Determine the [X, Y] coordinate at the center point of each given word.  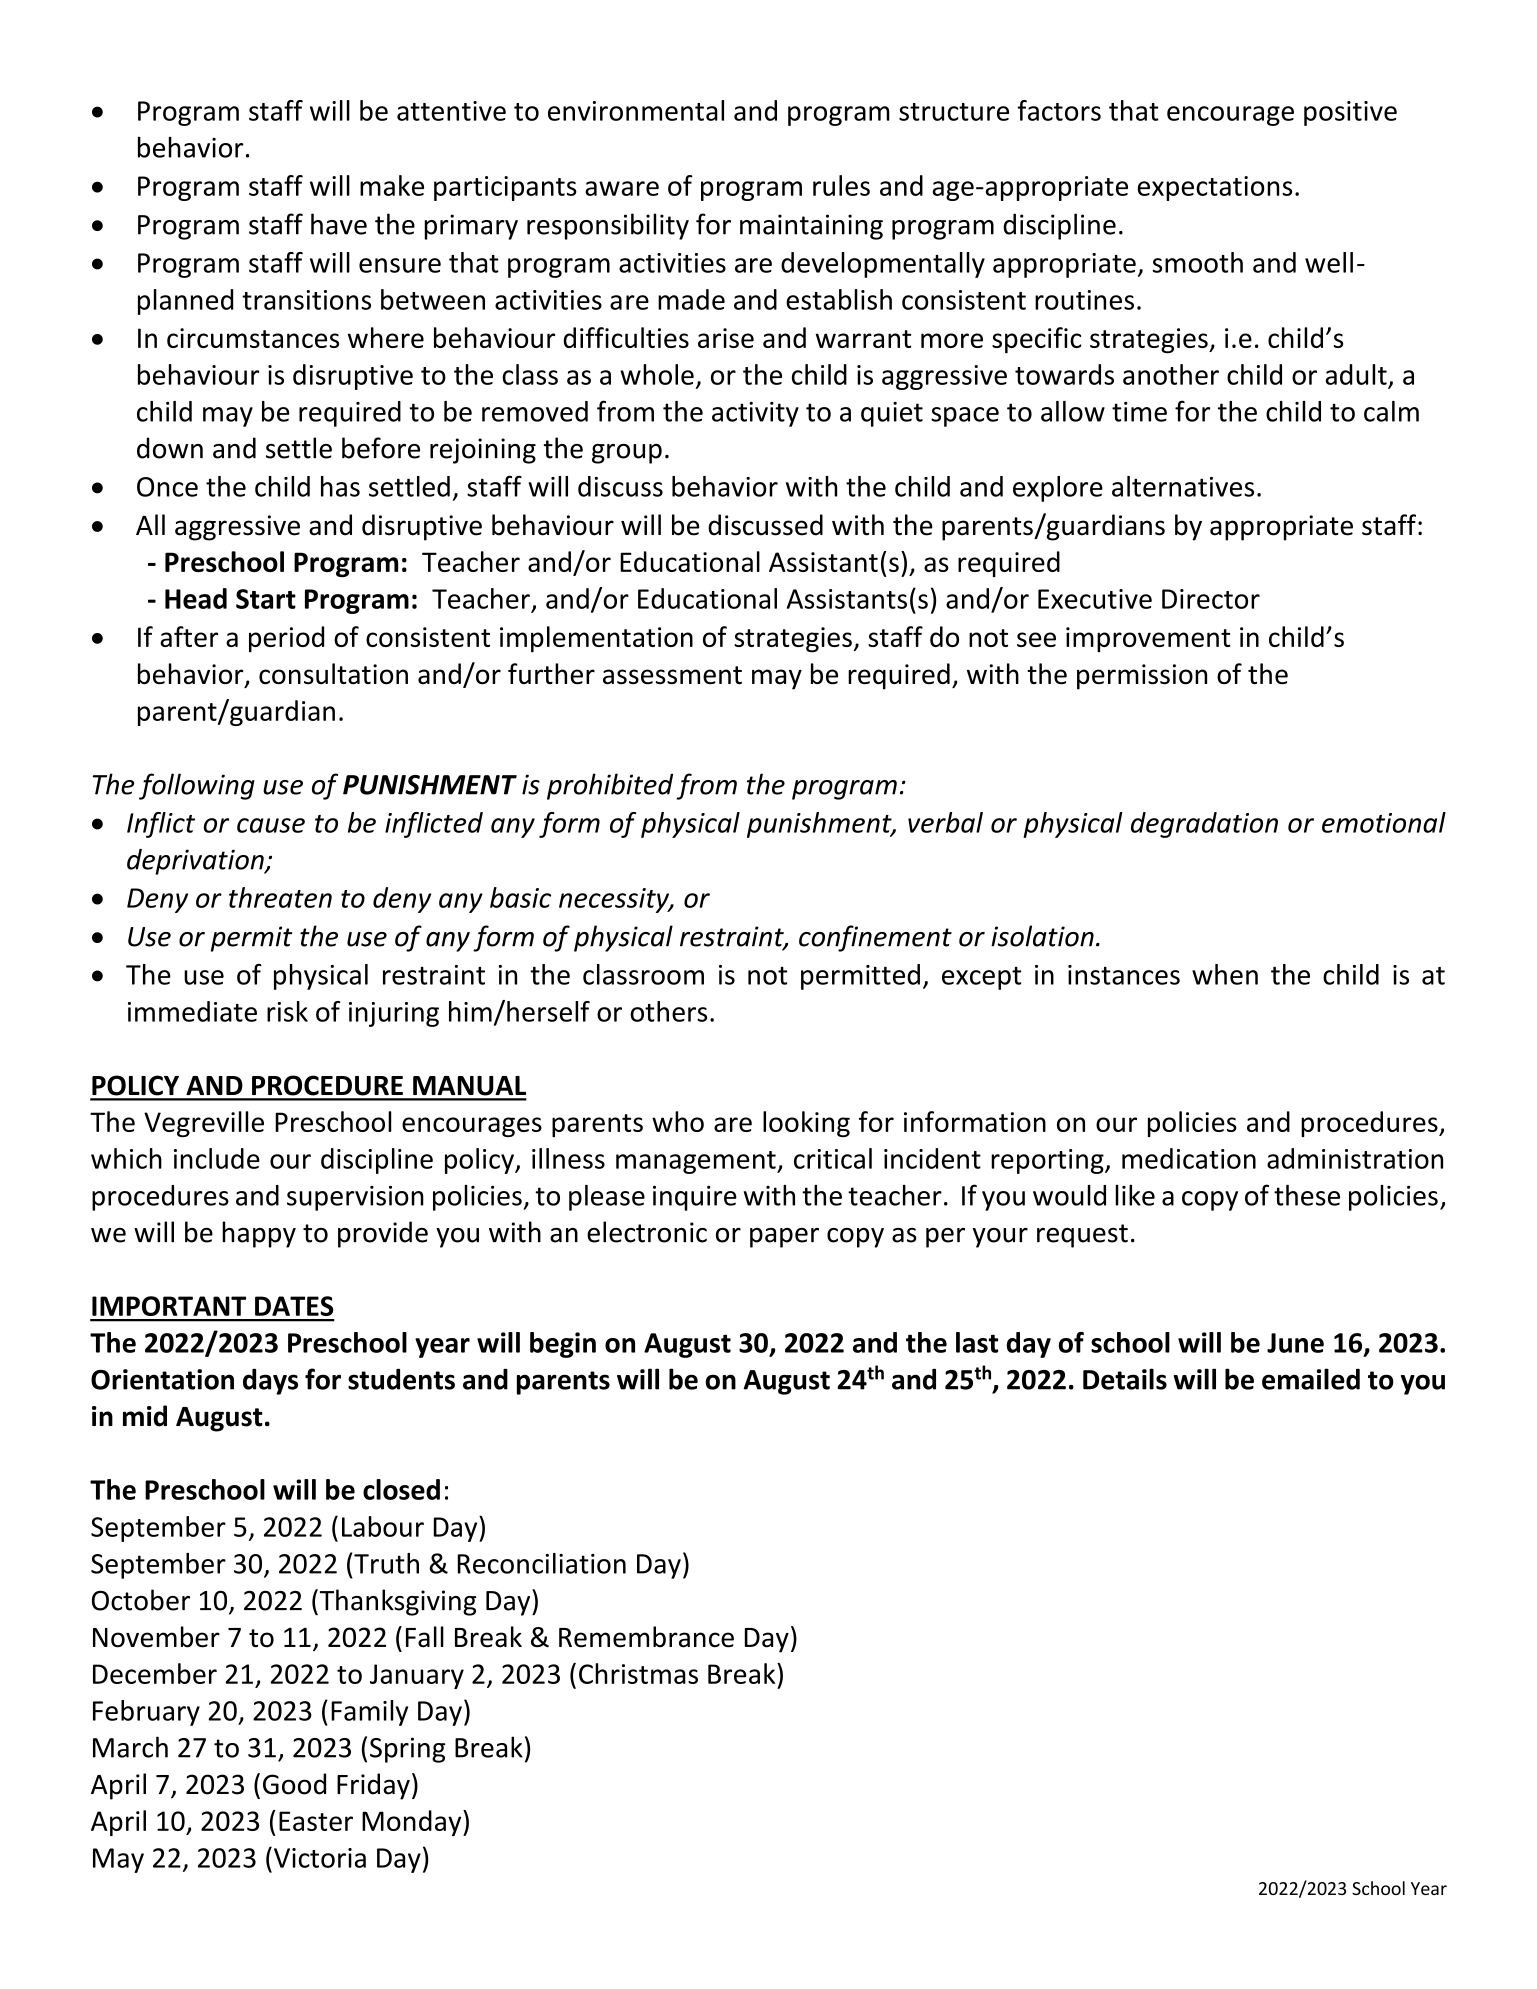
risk [287, 1011]
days [270, 1381]
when [1225, 974]
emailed [1311, 1379]
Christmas [638, 1673]
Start [266, 599]
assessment [672, 675]
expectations [1214, 188]
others [668, 1011]
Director [1211, 599]
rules [841, 185]
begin [563, 1345]
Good [294, 1784]
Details [1125, 1379]
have [339, 224]
